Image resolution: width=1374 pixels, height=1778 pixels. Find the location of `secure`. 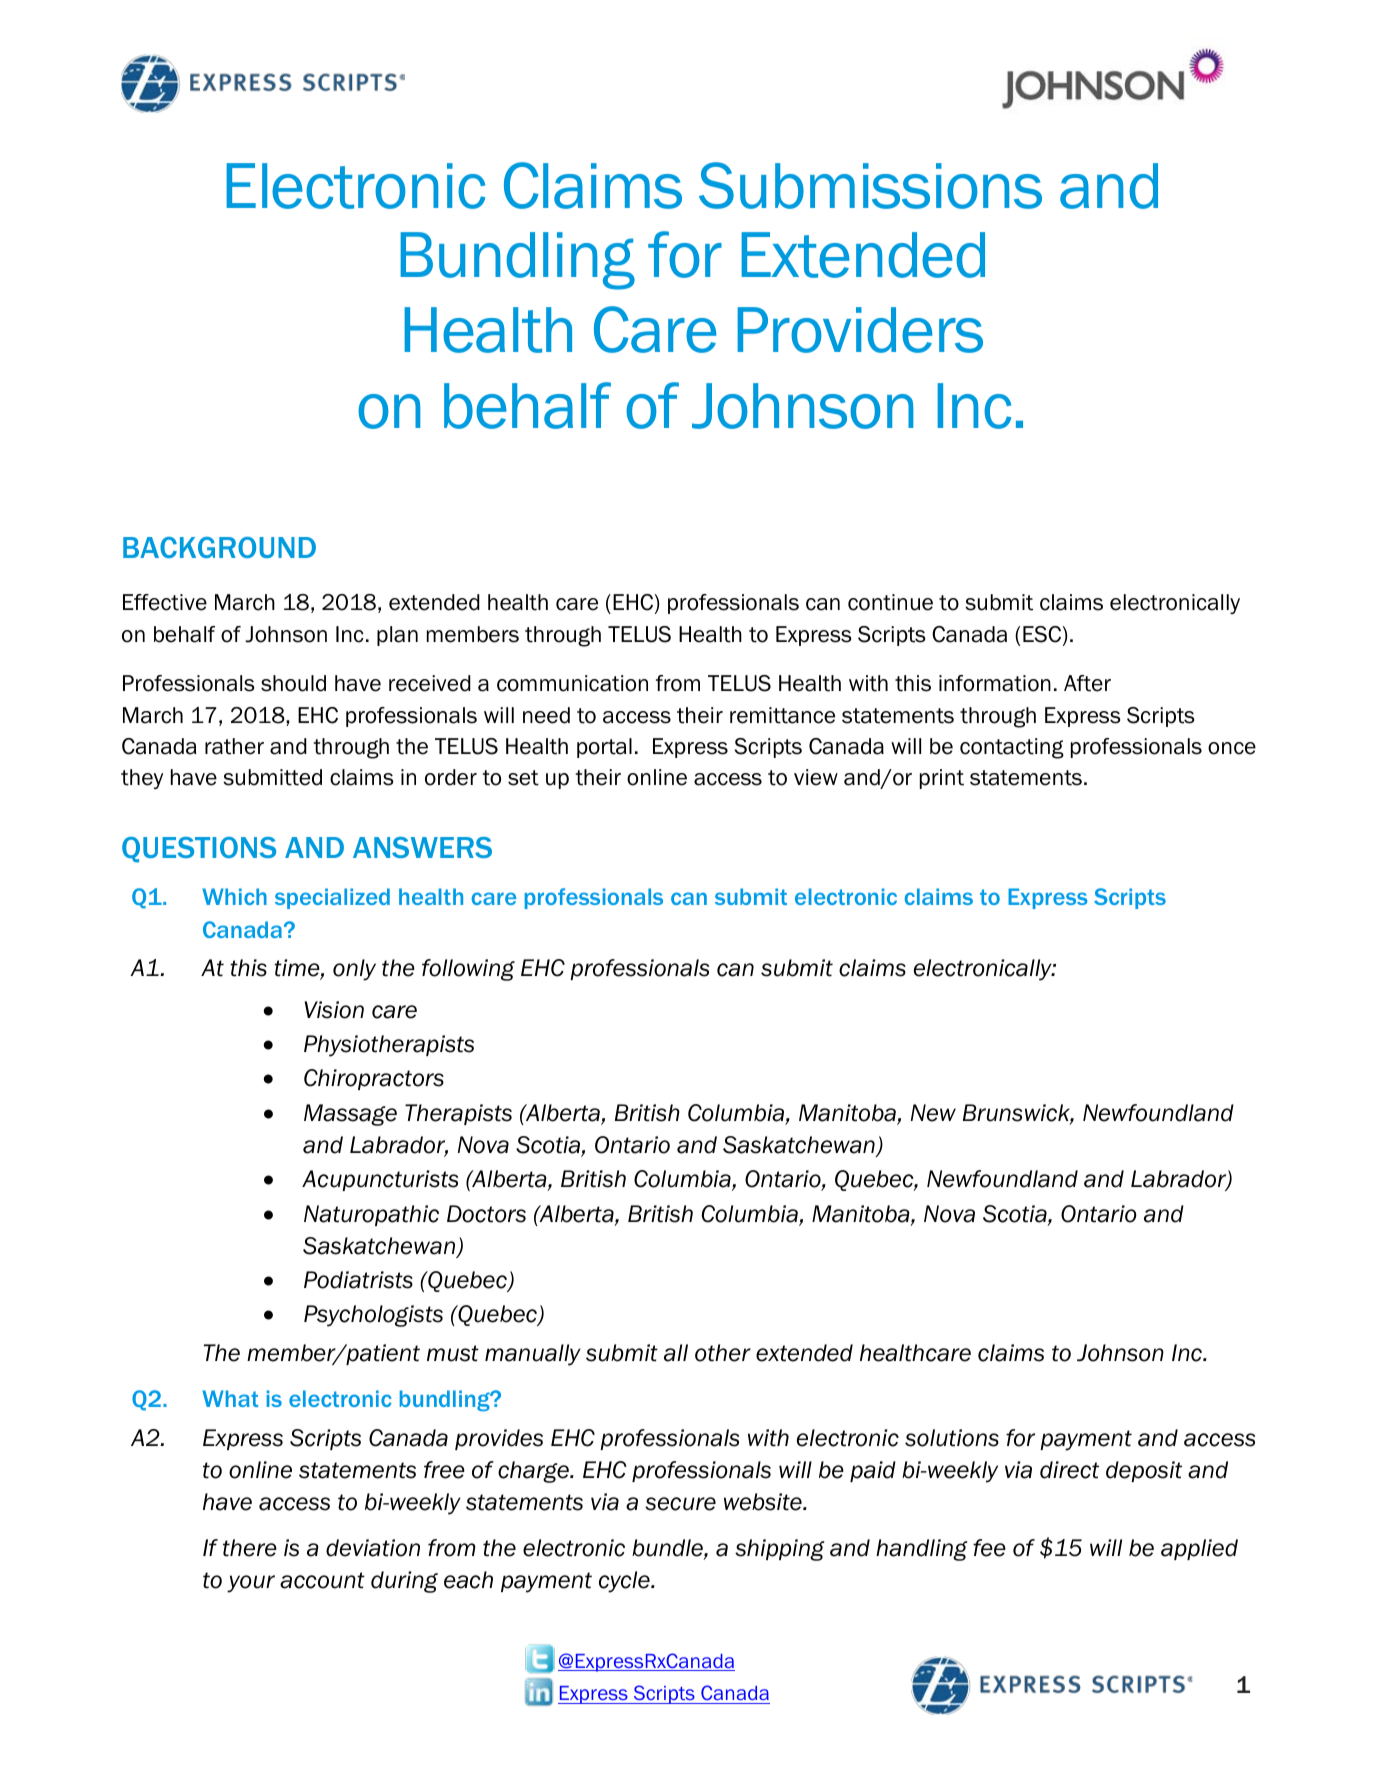

secure is located at coordinates (680, 1504).
